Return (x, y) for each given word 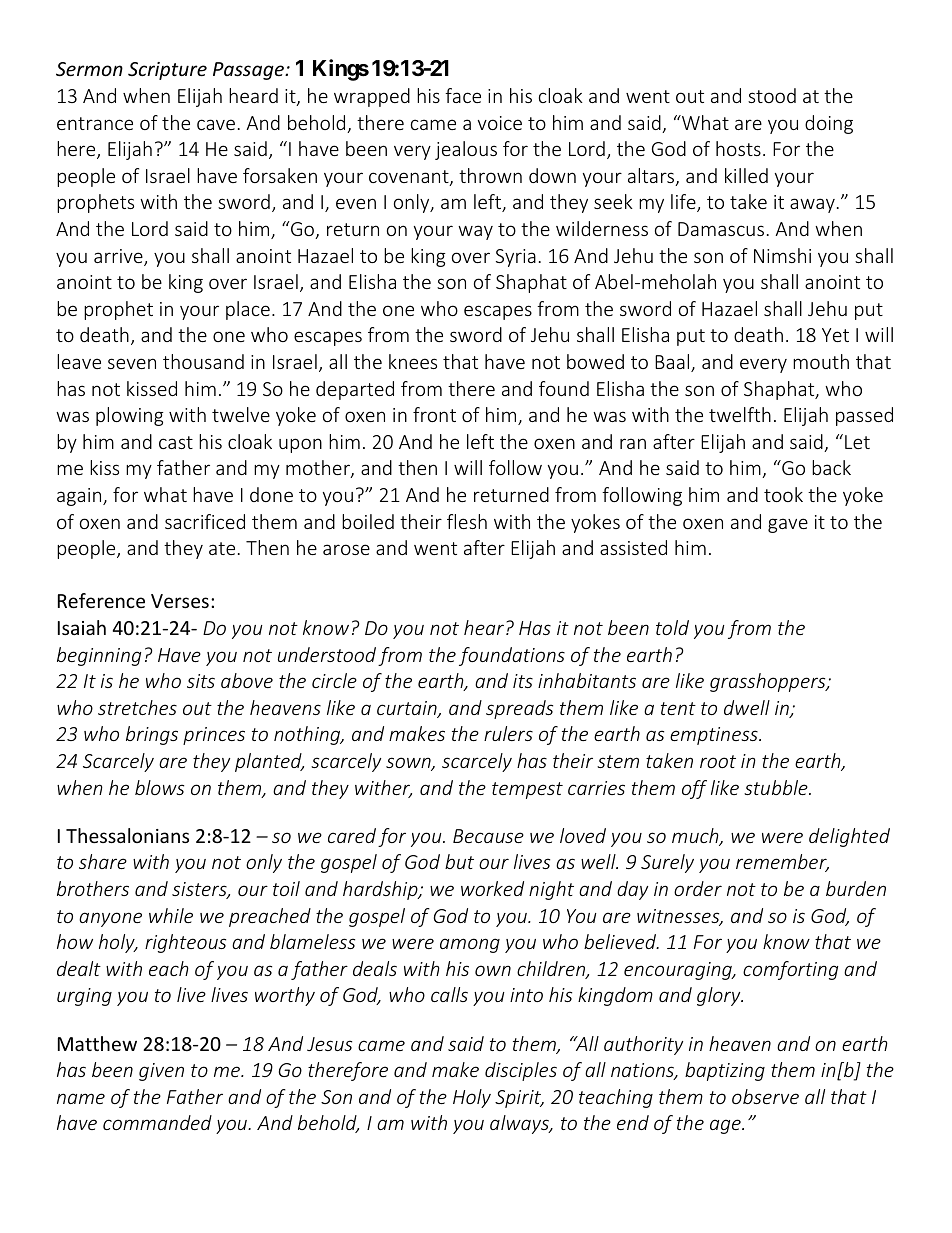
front (434, 414)
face (463, 95)
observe (765, 1096)
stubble (777, 787)
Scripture (167, 71)
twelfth (740, 414)
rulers (508, 733)
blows (159, 787)
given (161, 1072)
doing (829, 124)
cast (176, 442)
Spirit (519, 1099)
